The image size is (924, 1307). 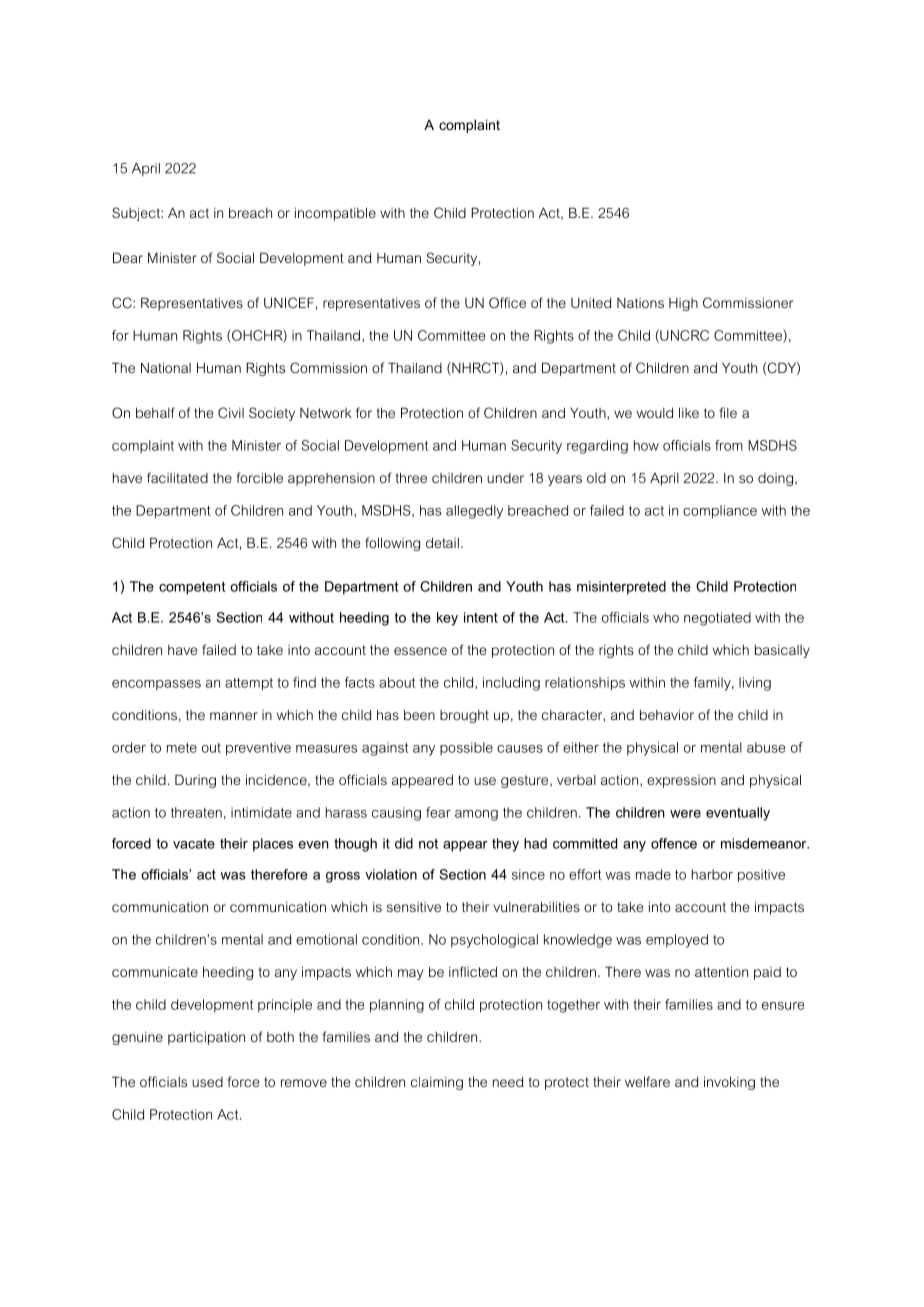 I want to click on essence, so click(x=420, y=651).
